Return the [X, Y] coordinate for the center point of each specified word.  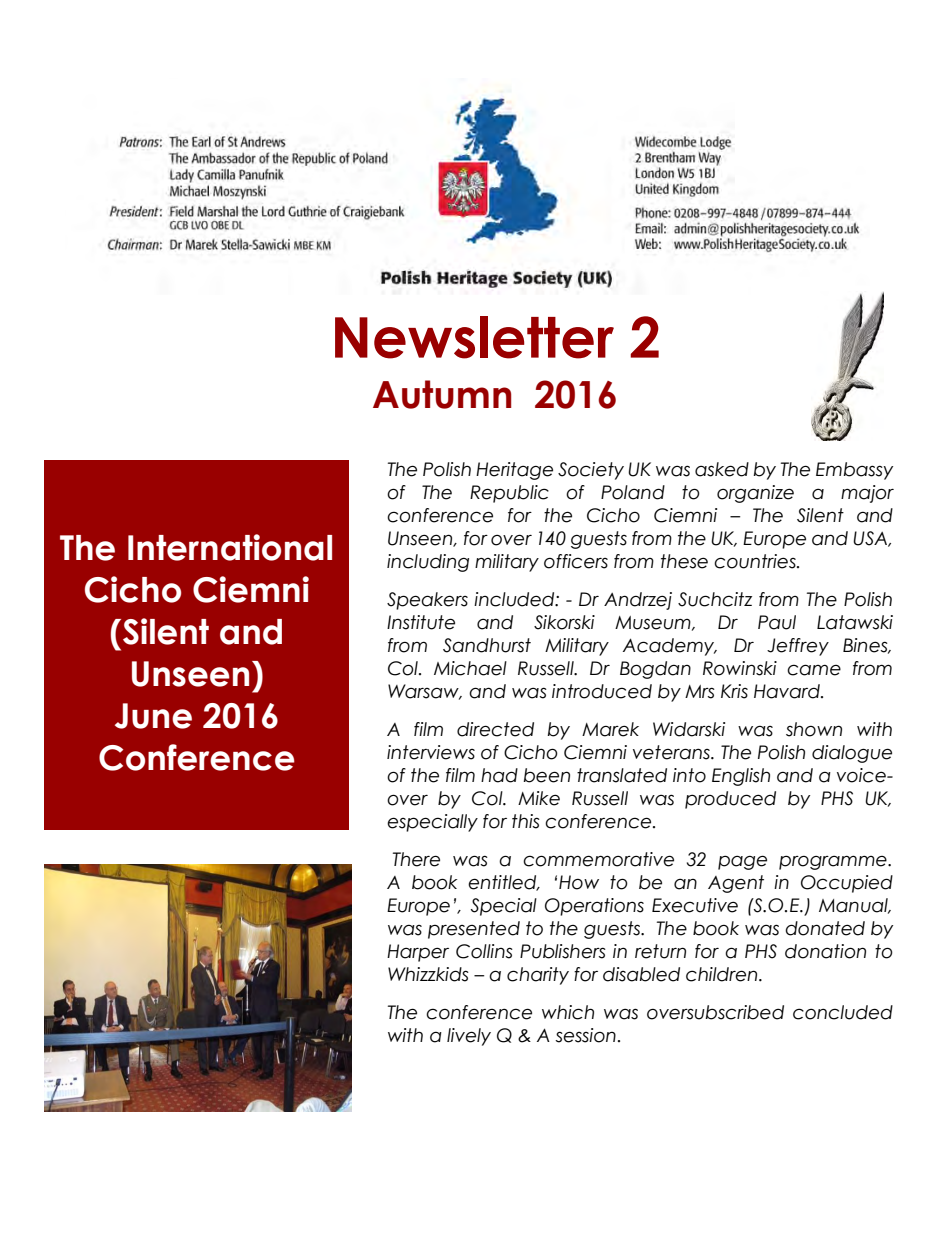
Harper [418, 953]
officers [576, 561]
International [230, 547]
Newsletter [474, 337]
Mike [539, 798]
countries [756, 561]
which [568, 1012]
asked [722, 469]
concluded [843, 1012]
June [153, 716]
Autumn [442, 394]
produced [730, 800]
